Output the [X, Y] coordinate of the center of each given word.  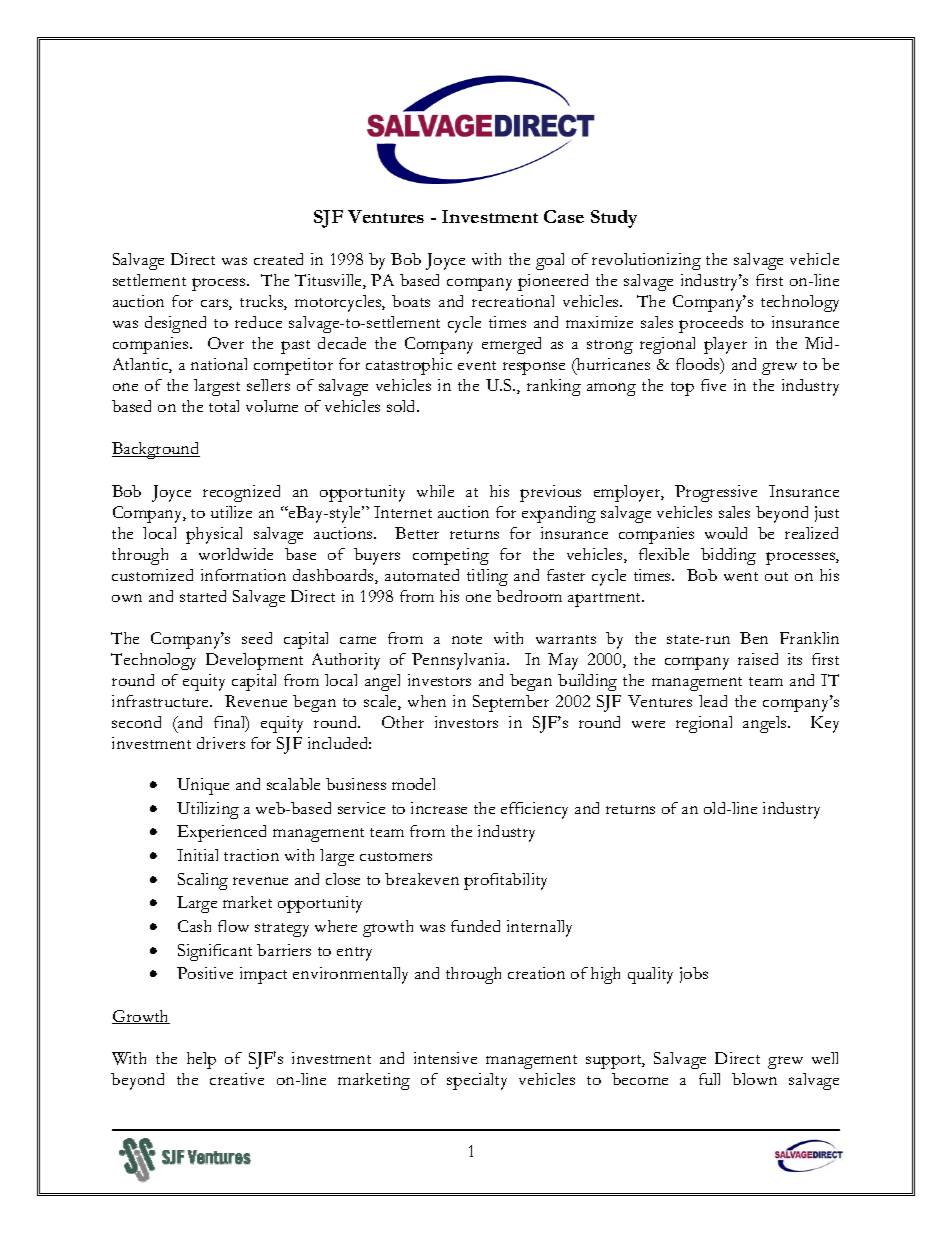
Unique [203, 786]
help [201, 1060]
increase [439, 808]
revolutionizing [646, 261]
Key [825, 724]
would [726, 533]
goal [550, 261]
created [278, 259]
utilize [231, 512]
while [435, 491]
